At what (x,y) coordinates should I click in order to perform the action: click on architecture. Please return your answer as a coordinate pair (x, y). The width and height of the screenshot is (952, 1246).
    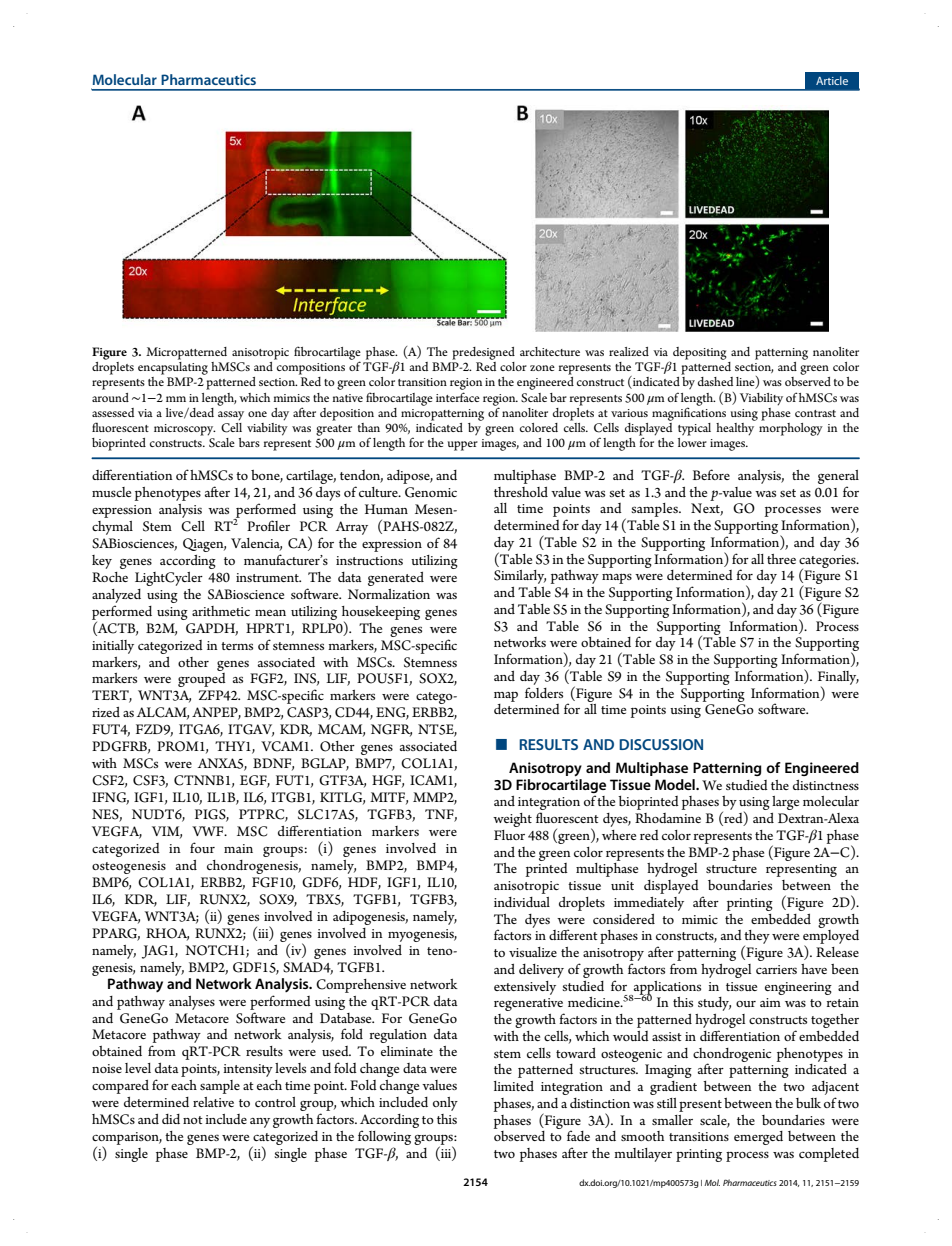
    Looking at the image, I should click on (550, 351).
